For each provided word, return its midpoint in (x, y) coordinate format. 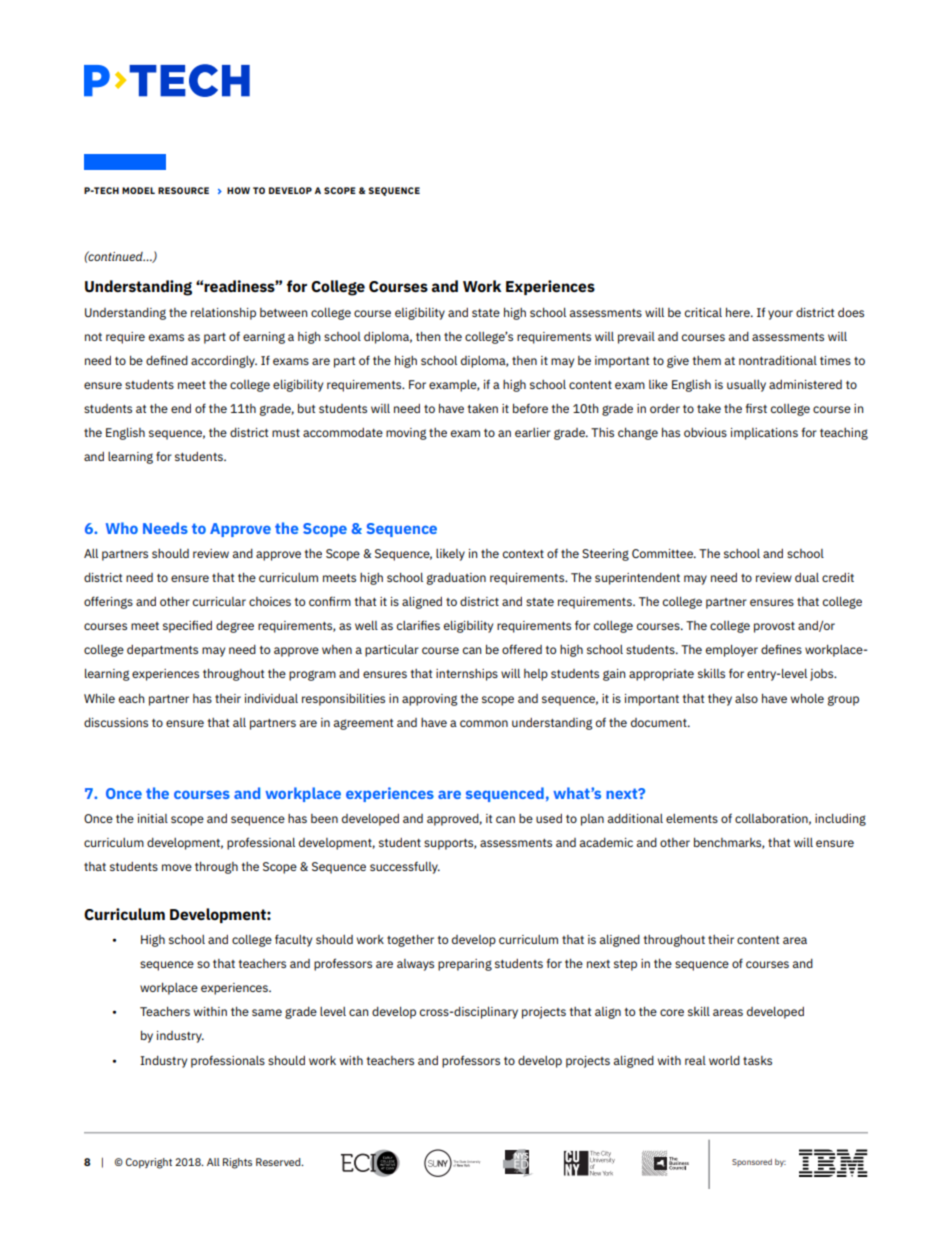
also (746, 698)
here (739, 312)
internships (467, 675)
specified (187, 626)
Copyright (149, 1163)
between (284, 312)
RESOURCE (183, 190)
